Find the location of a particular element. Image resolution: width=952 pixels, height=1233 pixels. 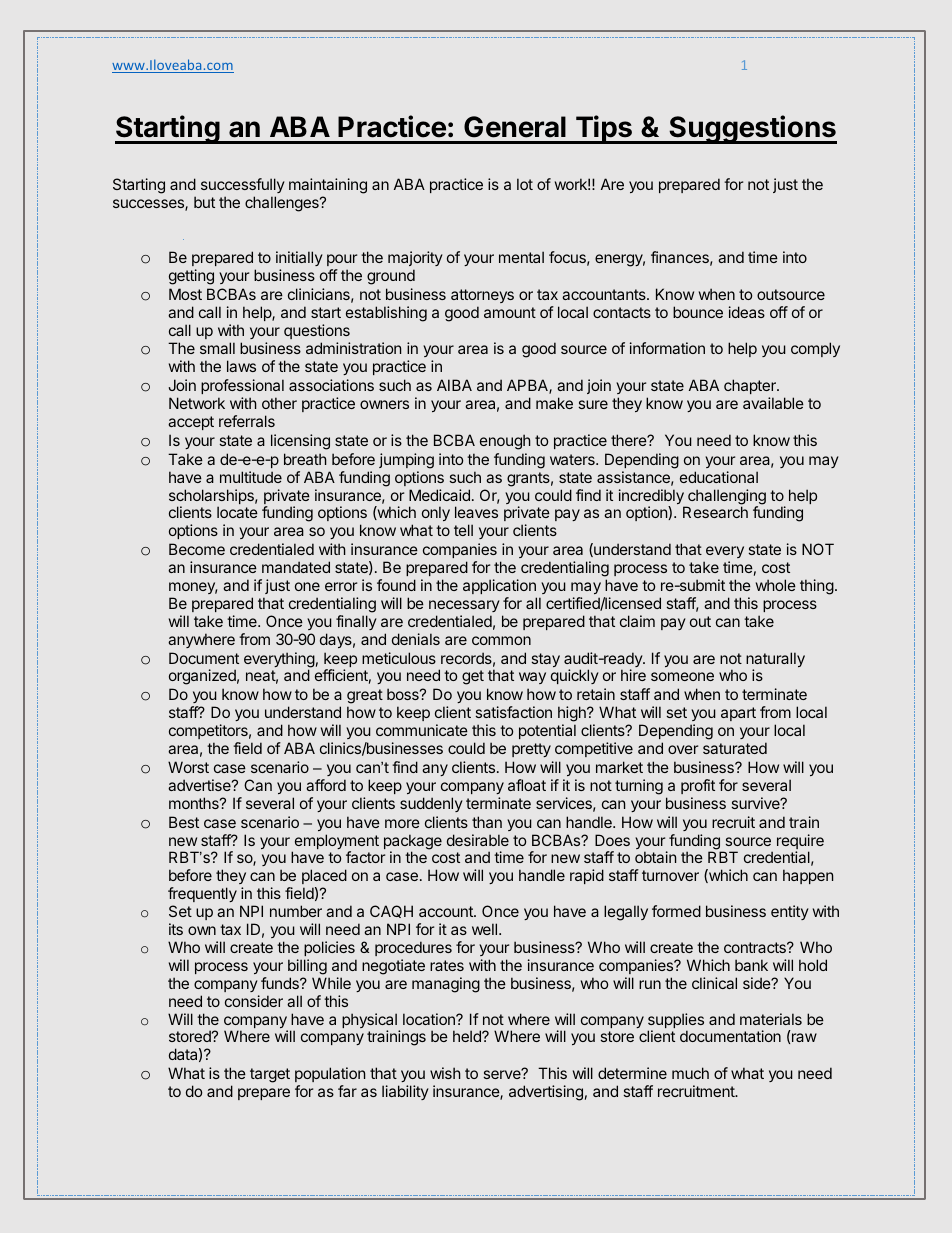

held is located at coordinates (468, 1036).
